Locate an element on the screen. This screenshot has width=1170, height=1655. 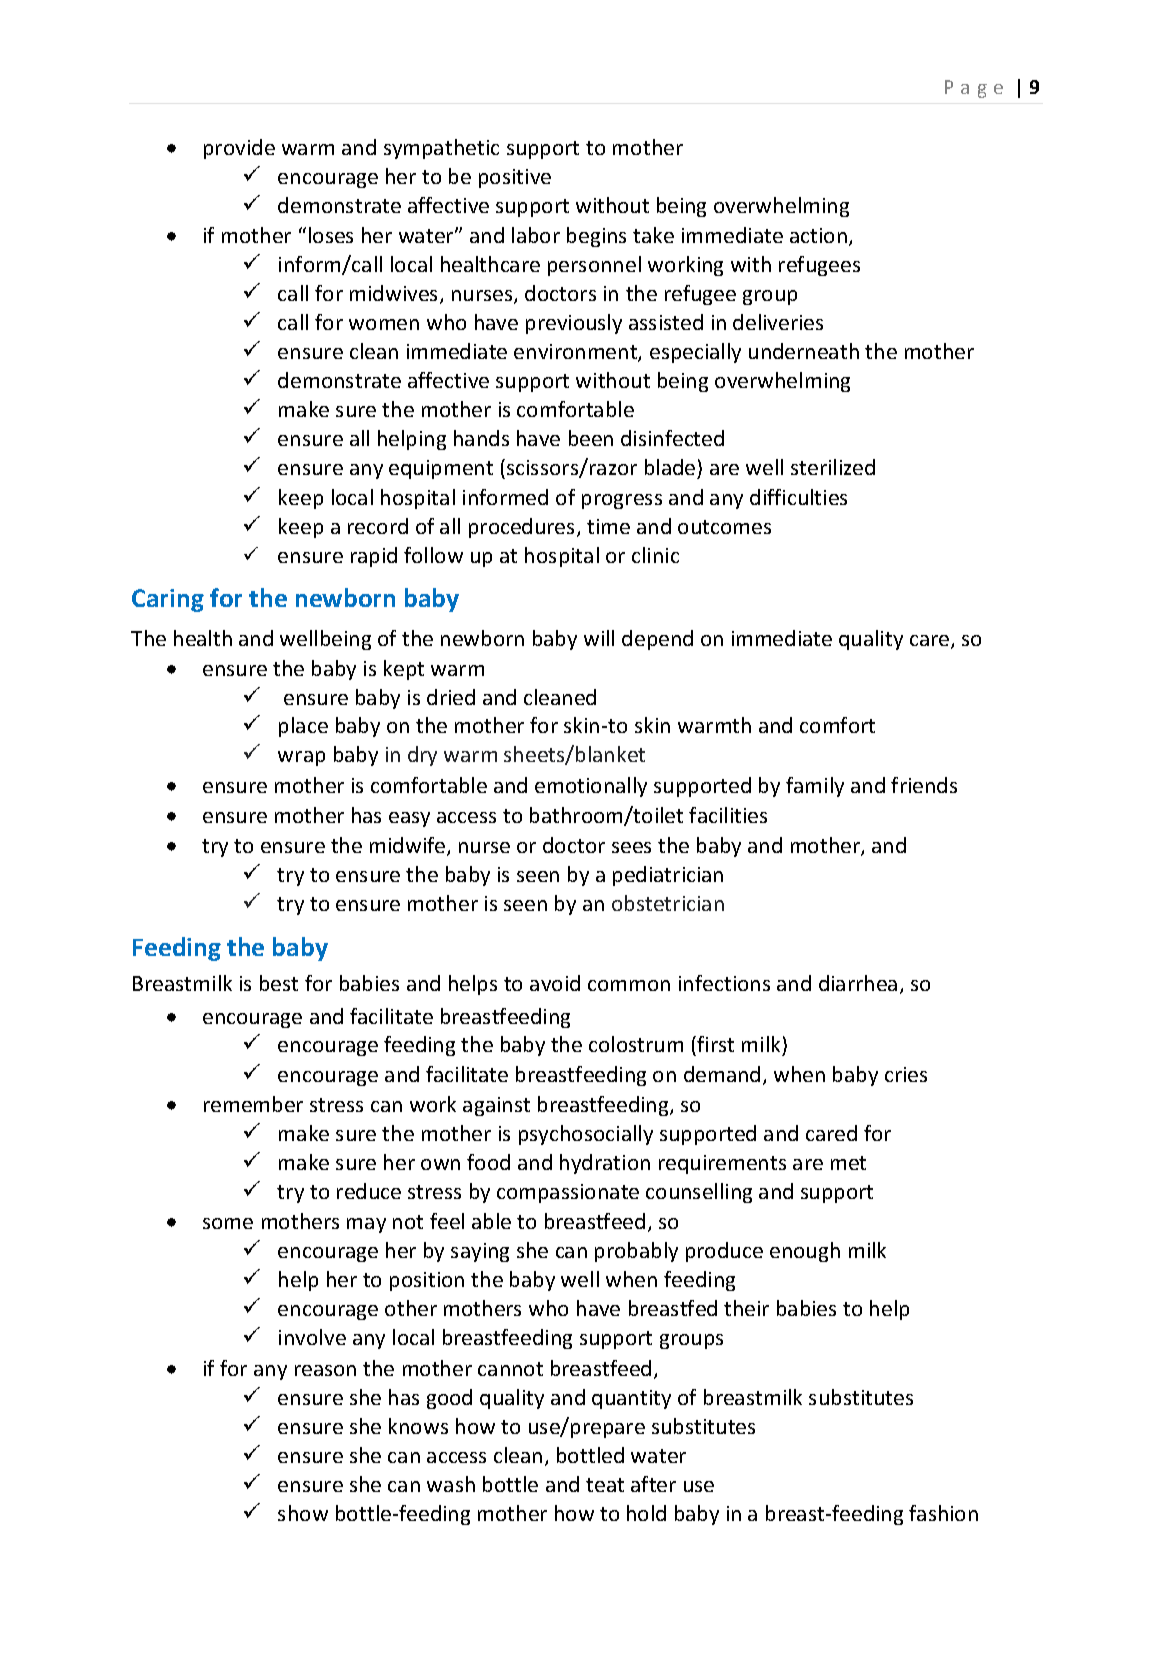
show is located at coordinates (303, 1513).
